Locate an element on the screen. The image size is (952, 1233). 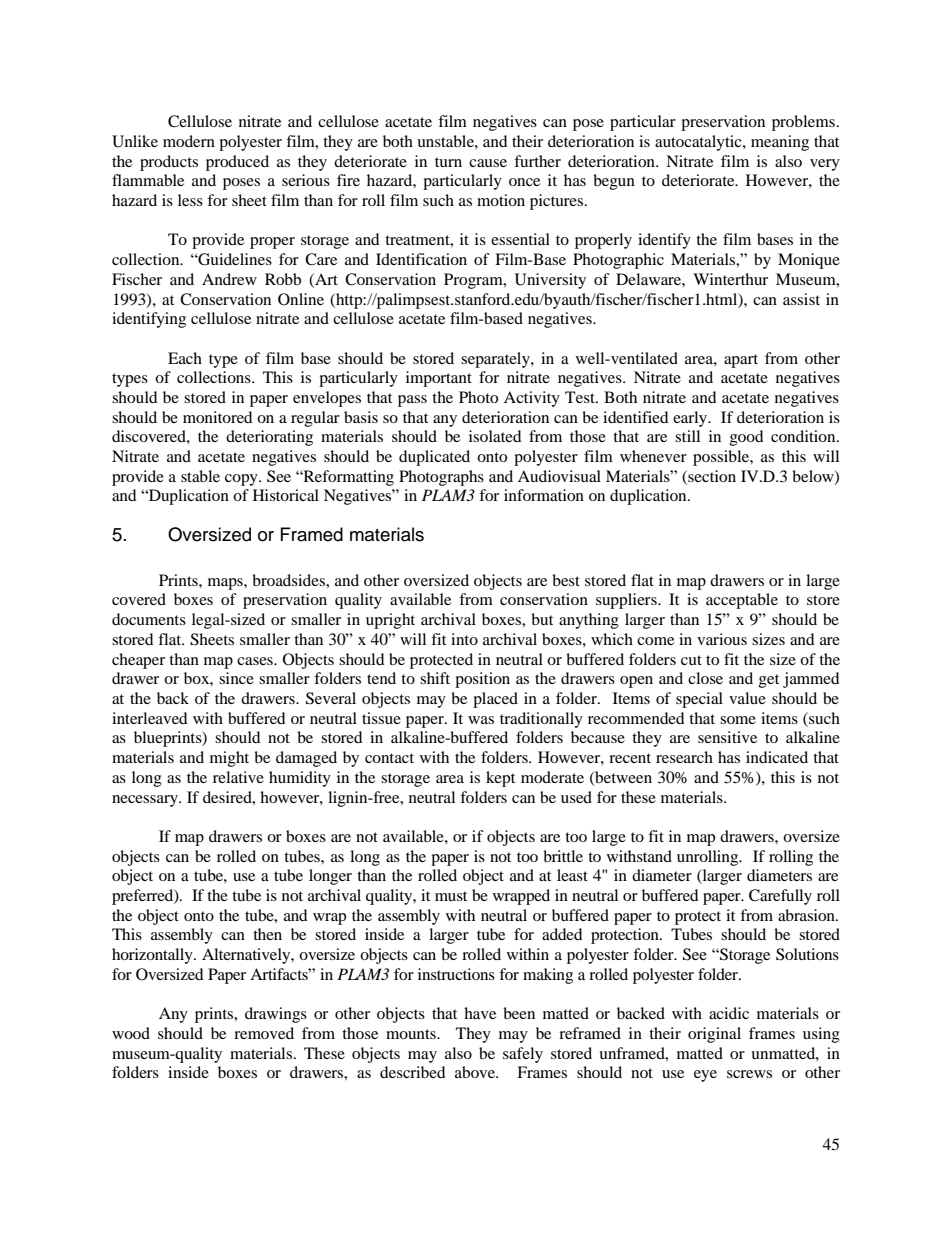
into is located at coordinates (464, 639).
